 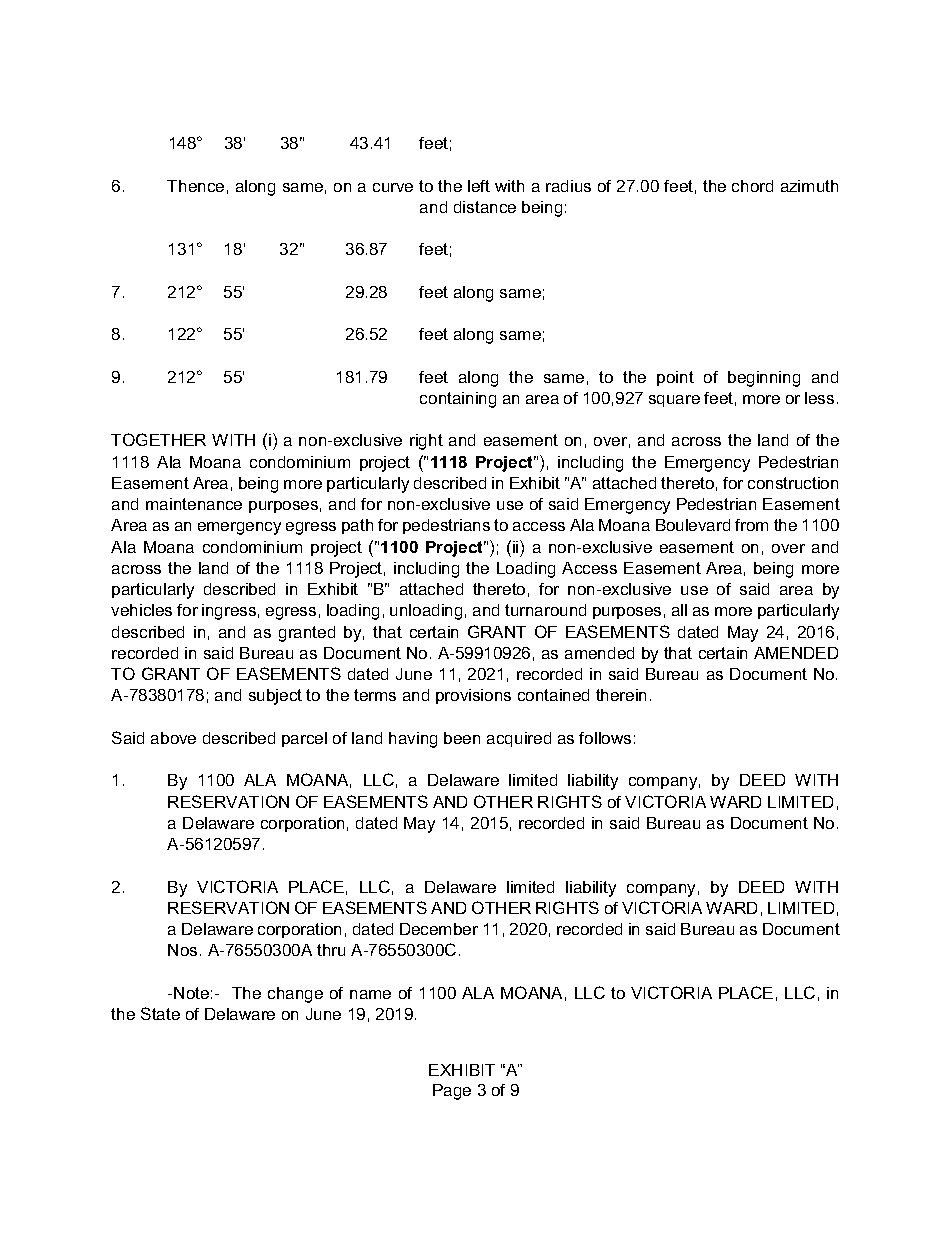 I want to click on TOGETHER, so click(x=158, y=439).
